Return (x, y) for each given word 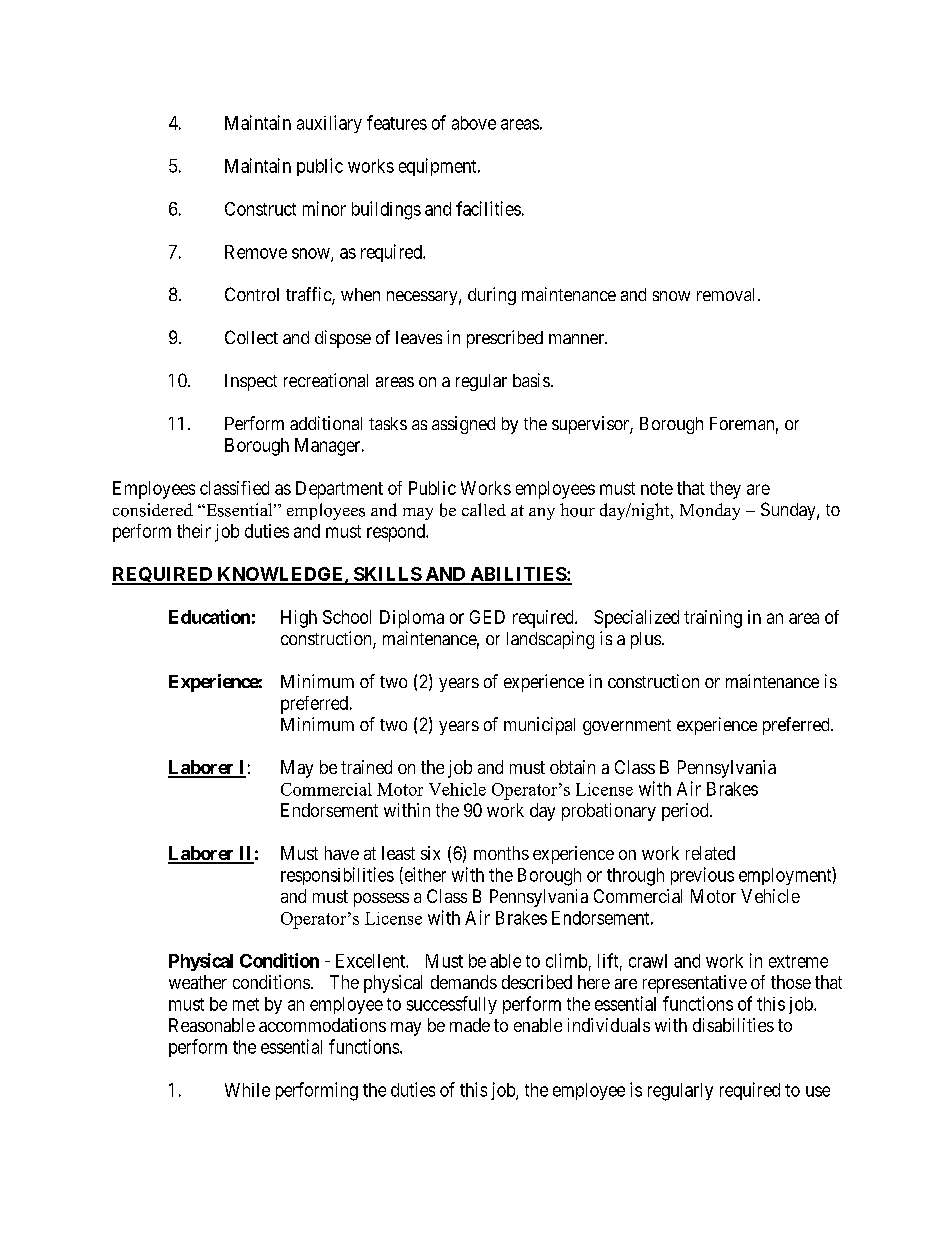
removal (728, 294)
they (725, 490)
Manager (329, 447)
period (686, 812)
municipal (539, 726)
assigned (463, 425)
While (247, 1090)
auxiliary (329, 124)
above (474, 123)
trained (366, 767)
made (470, 1025)
